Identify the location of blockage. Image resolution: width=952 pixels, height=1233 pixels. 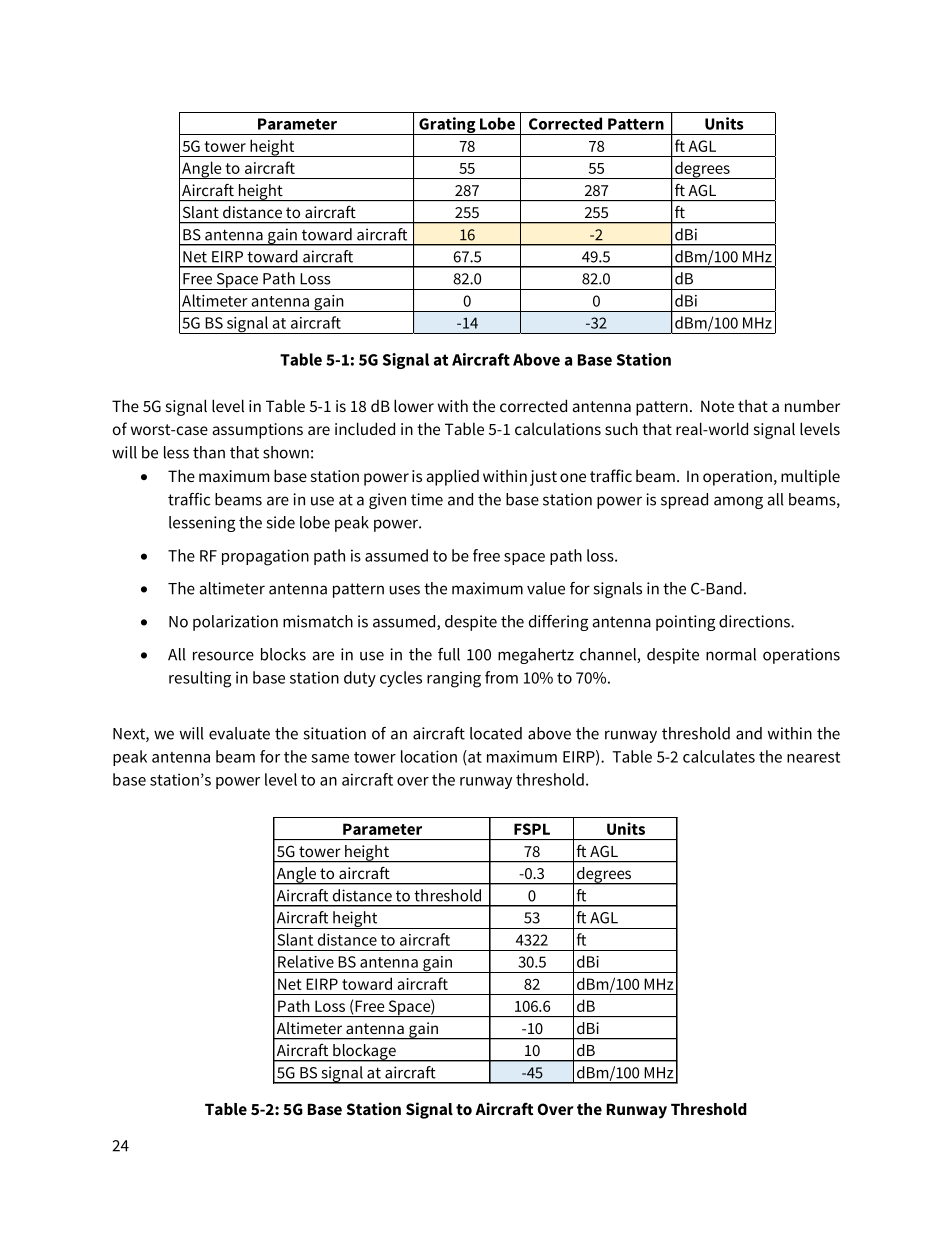
(364, 1053).
